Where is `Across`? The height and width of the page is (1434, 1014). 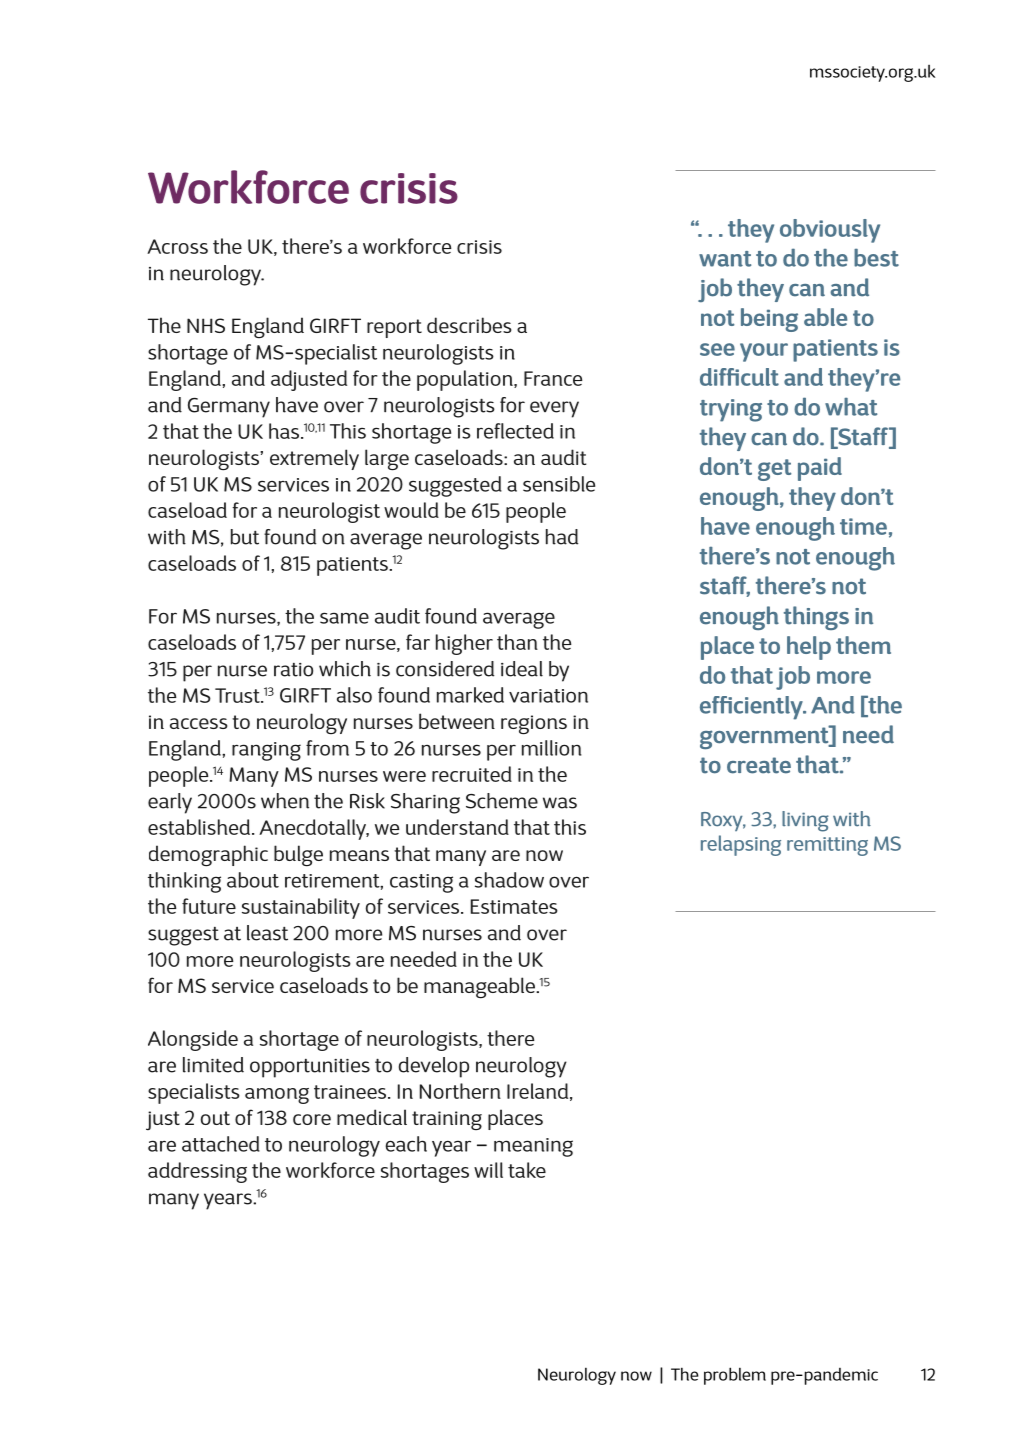
Across is located at coordinates (177, 246).
